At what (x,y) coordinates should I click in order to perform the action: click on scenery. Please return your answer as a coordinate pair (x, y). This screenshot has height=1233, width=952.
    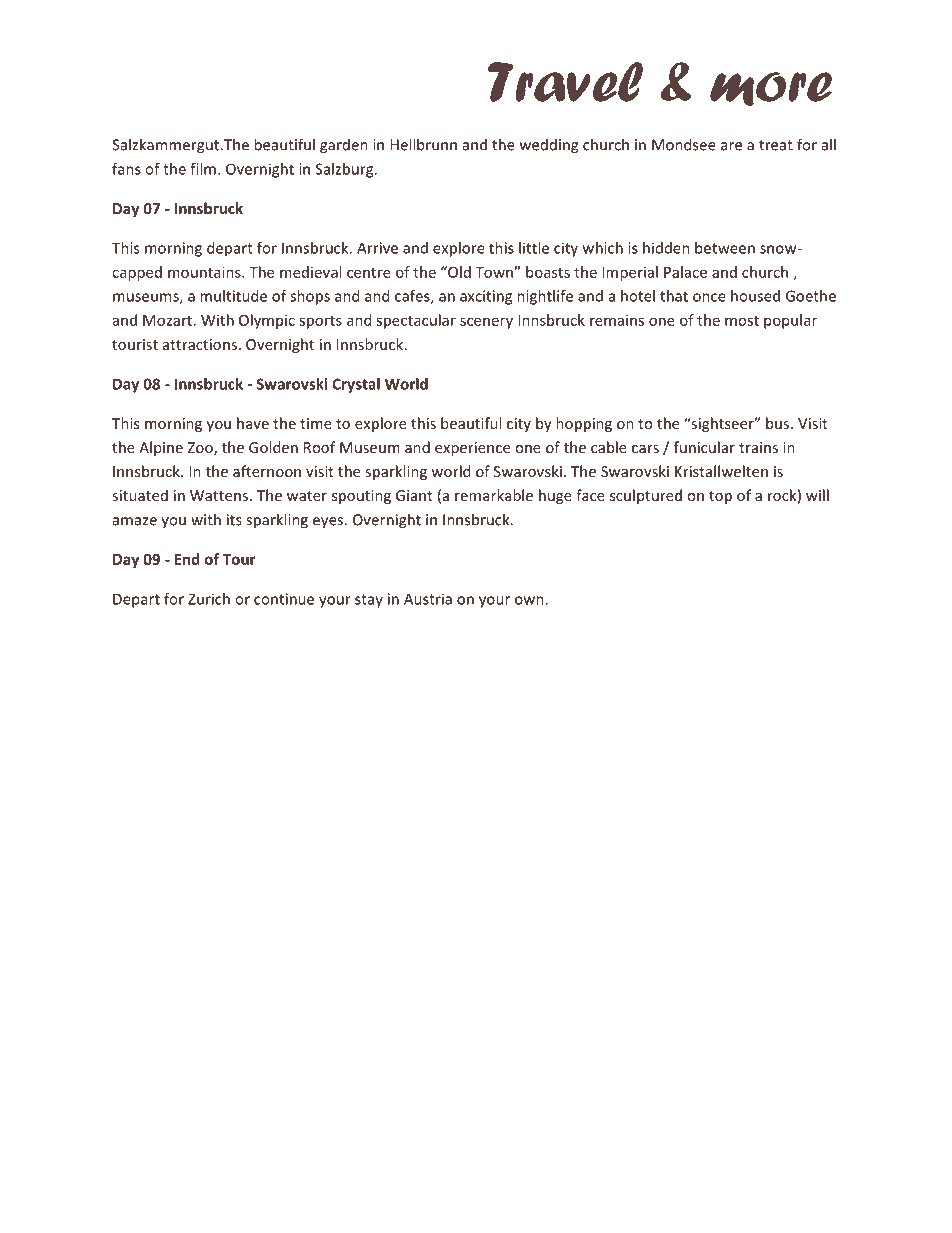
    Looking at the image, I should click on (486, 323).
